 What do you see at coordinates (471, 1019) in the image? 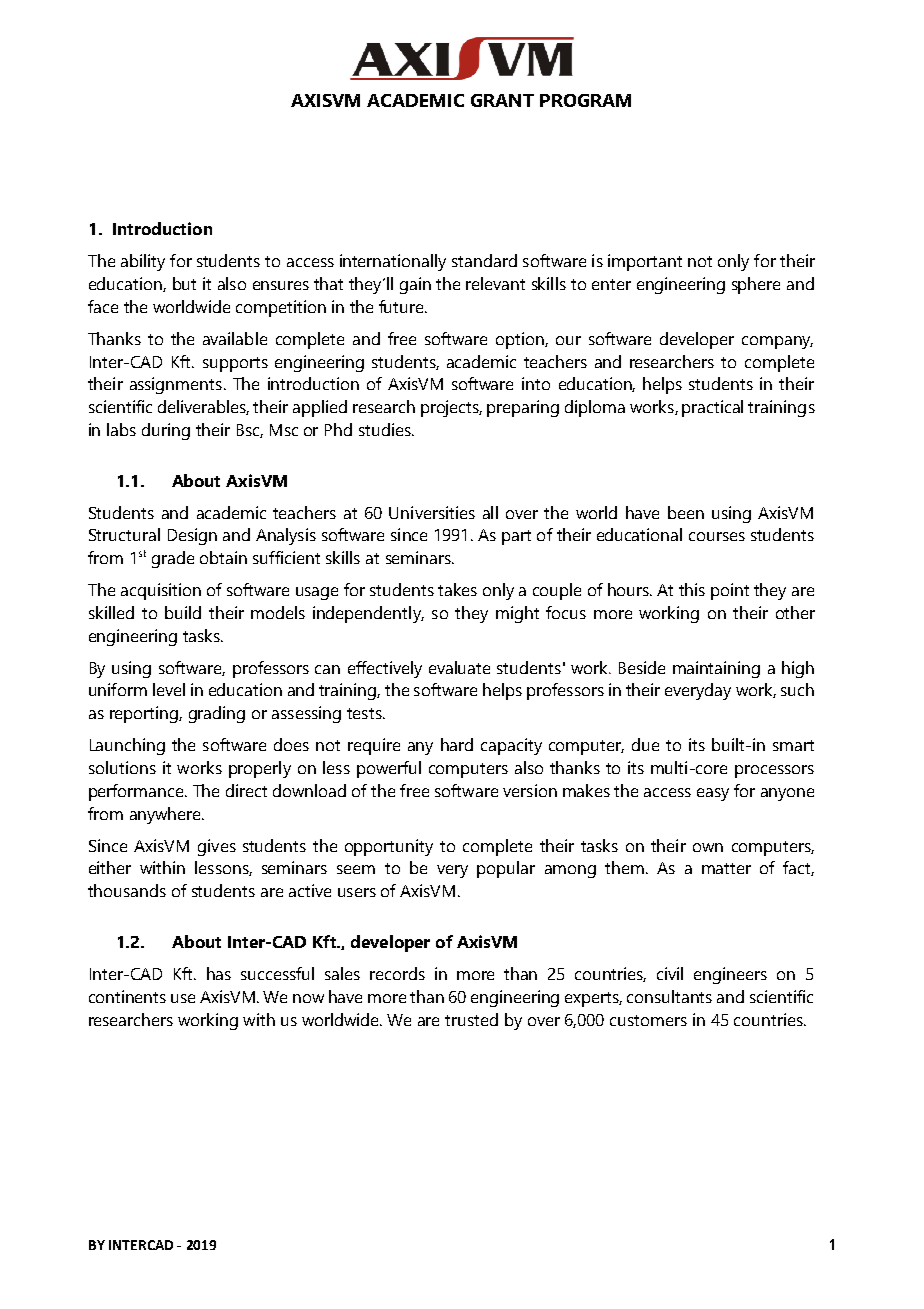
I see `trusted` at bounding box center [471, 1019].
